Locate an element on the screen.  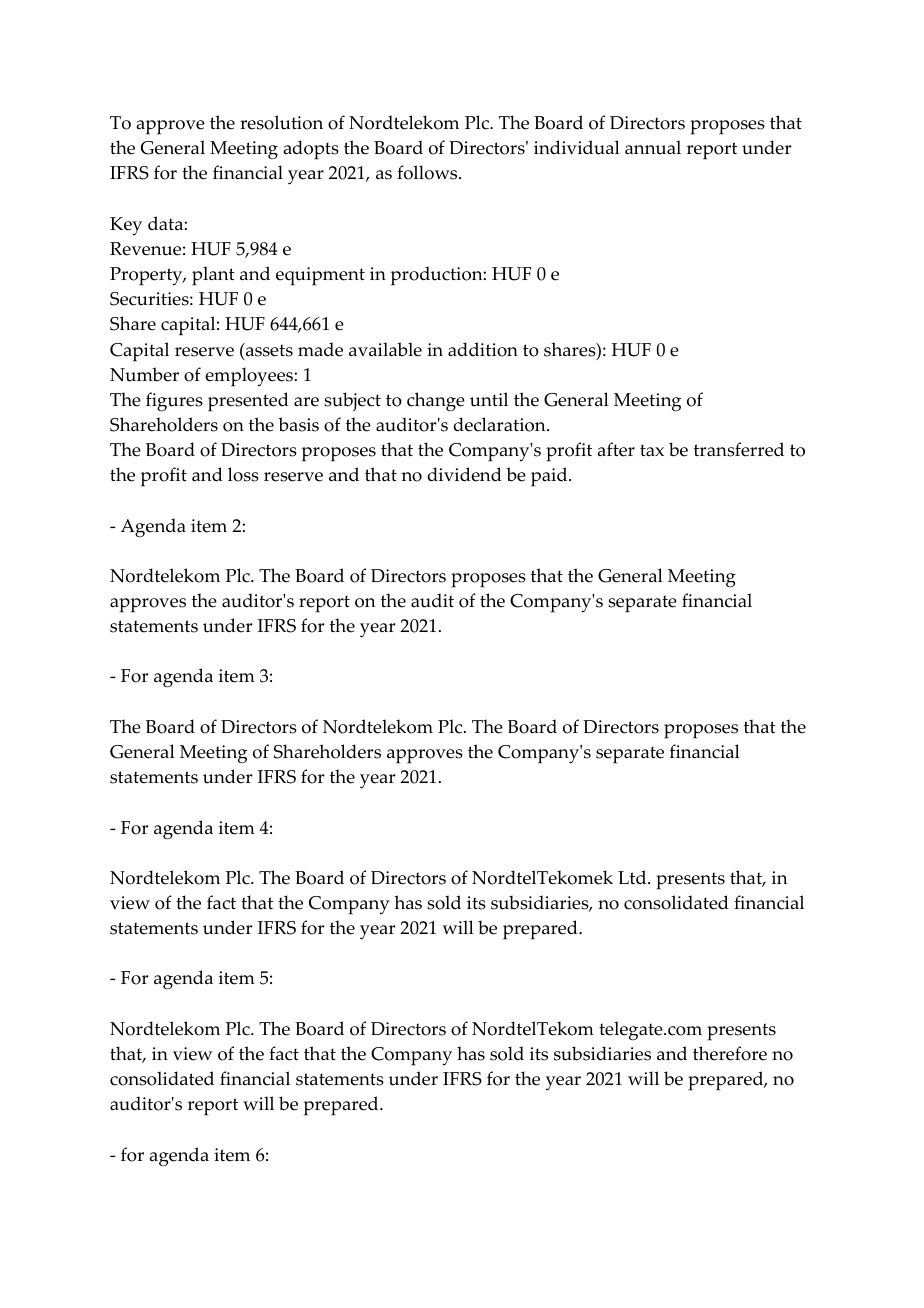
loss is located at coordinates (243, 474).
